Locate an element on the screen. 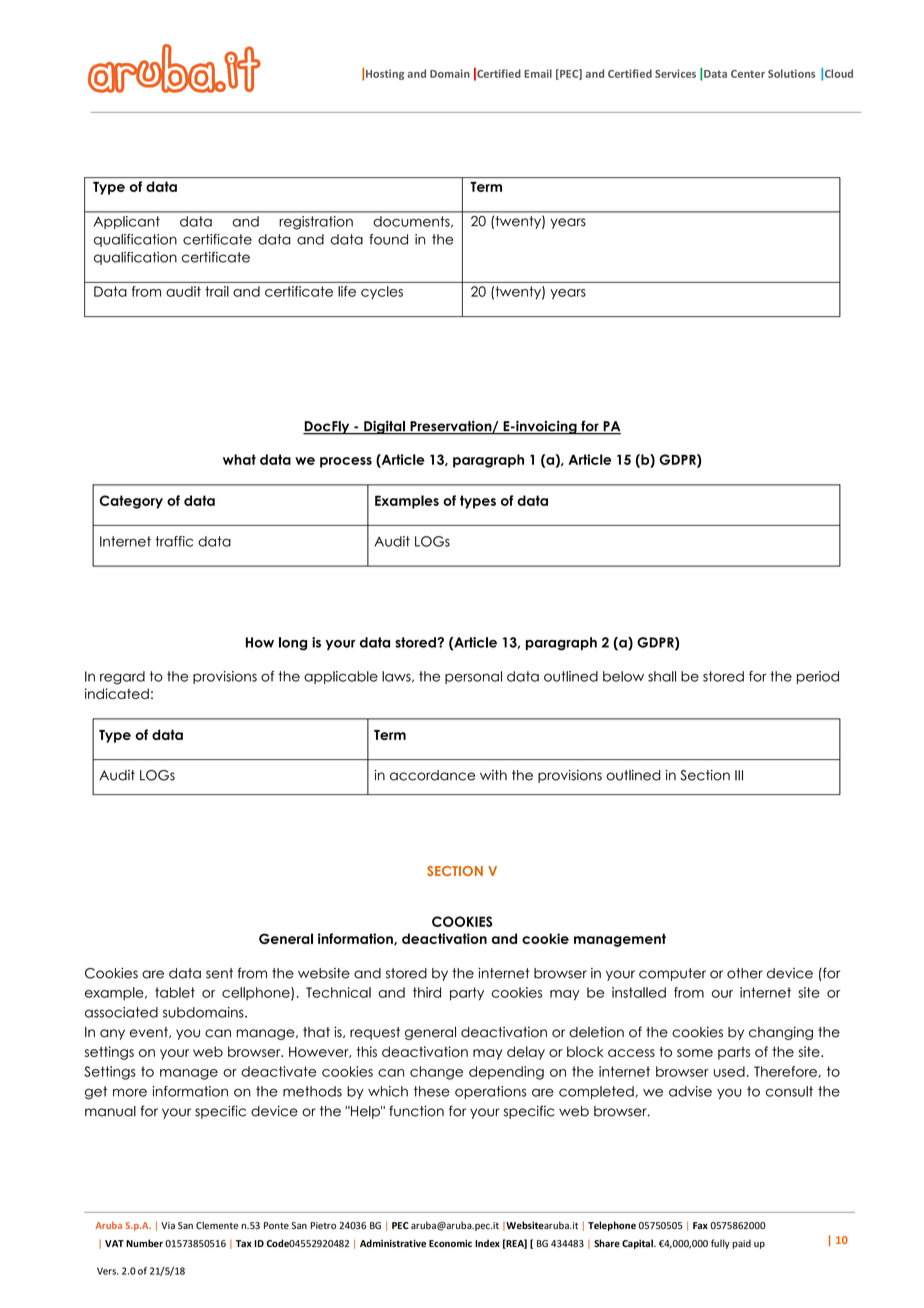  Via is located at coordinates (168, 1225).
